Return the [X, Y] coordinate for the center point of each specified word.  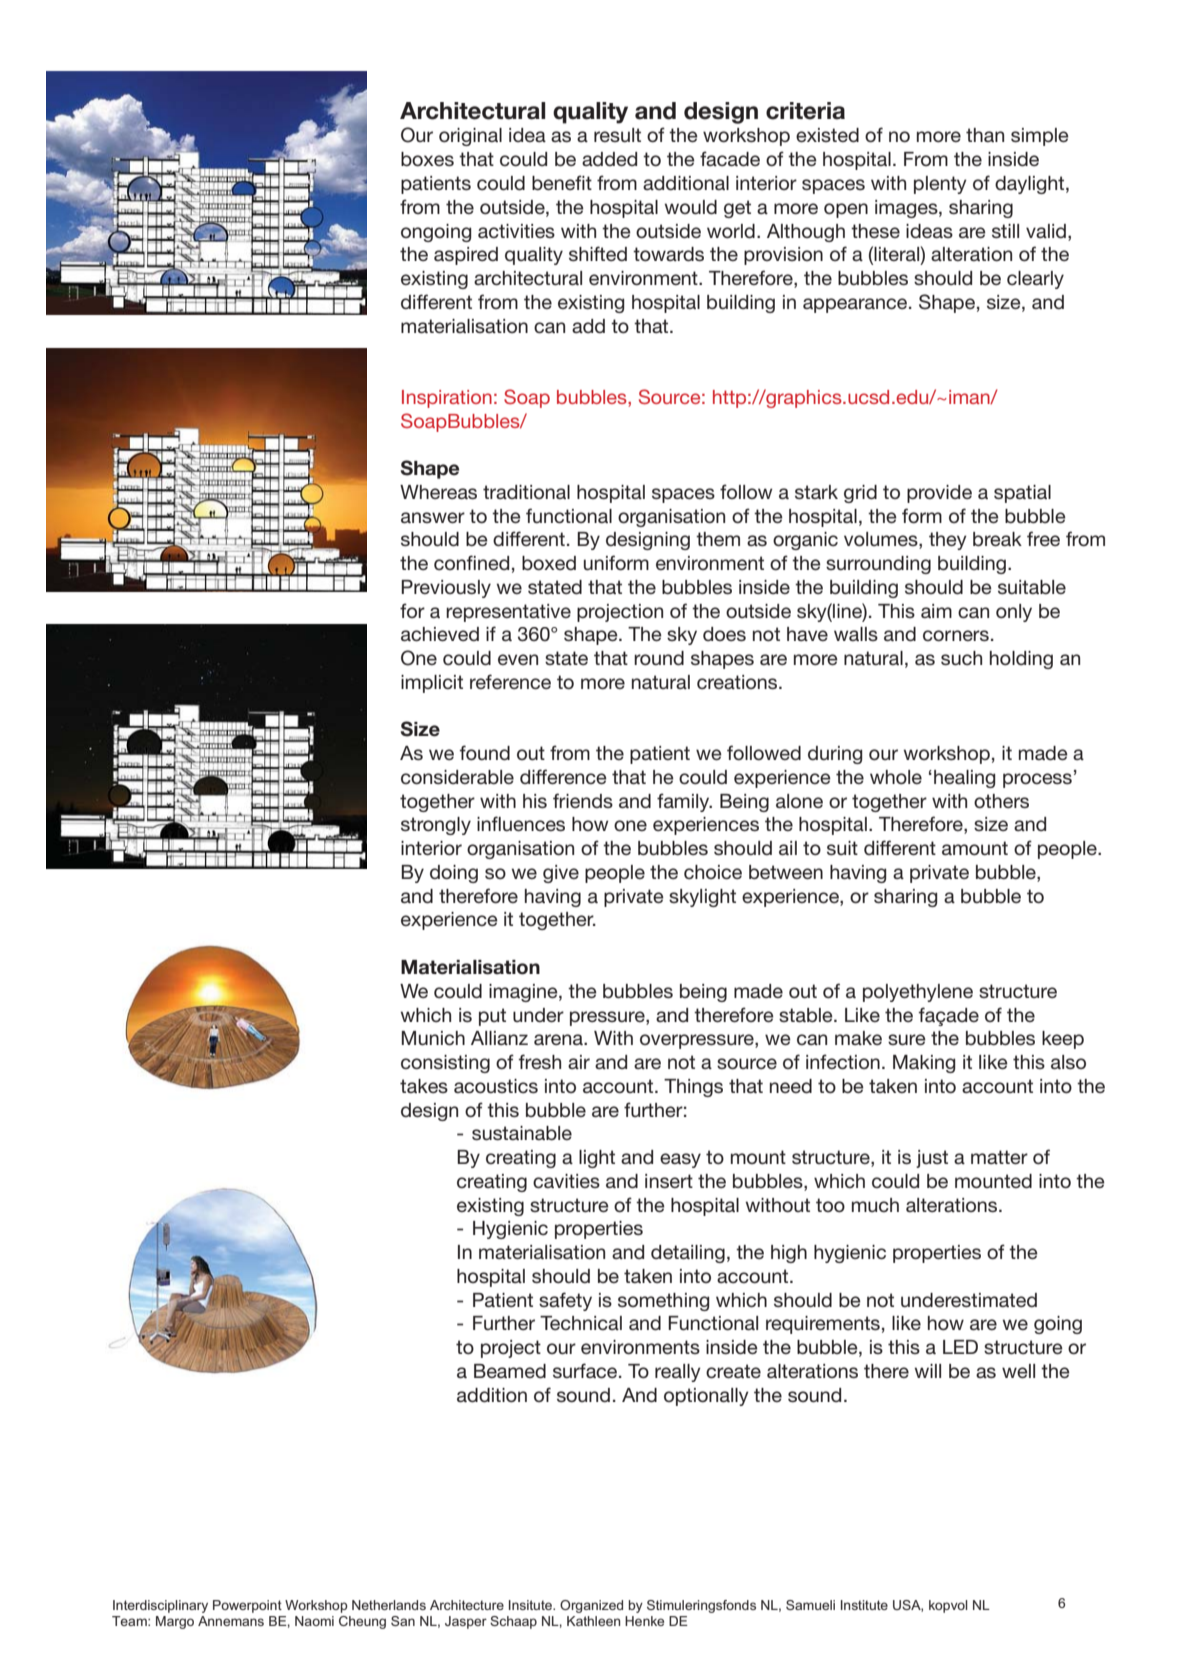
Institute [864, 1605]
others [1001, 801]
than [985, 135]
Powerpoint [247, 1606]
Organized [591, 1606]
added [609, 159]
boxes [427, 159]
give [561, 874]
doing [454, 874]
